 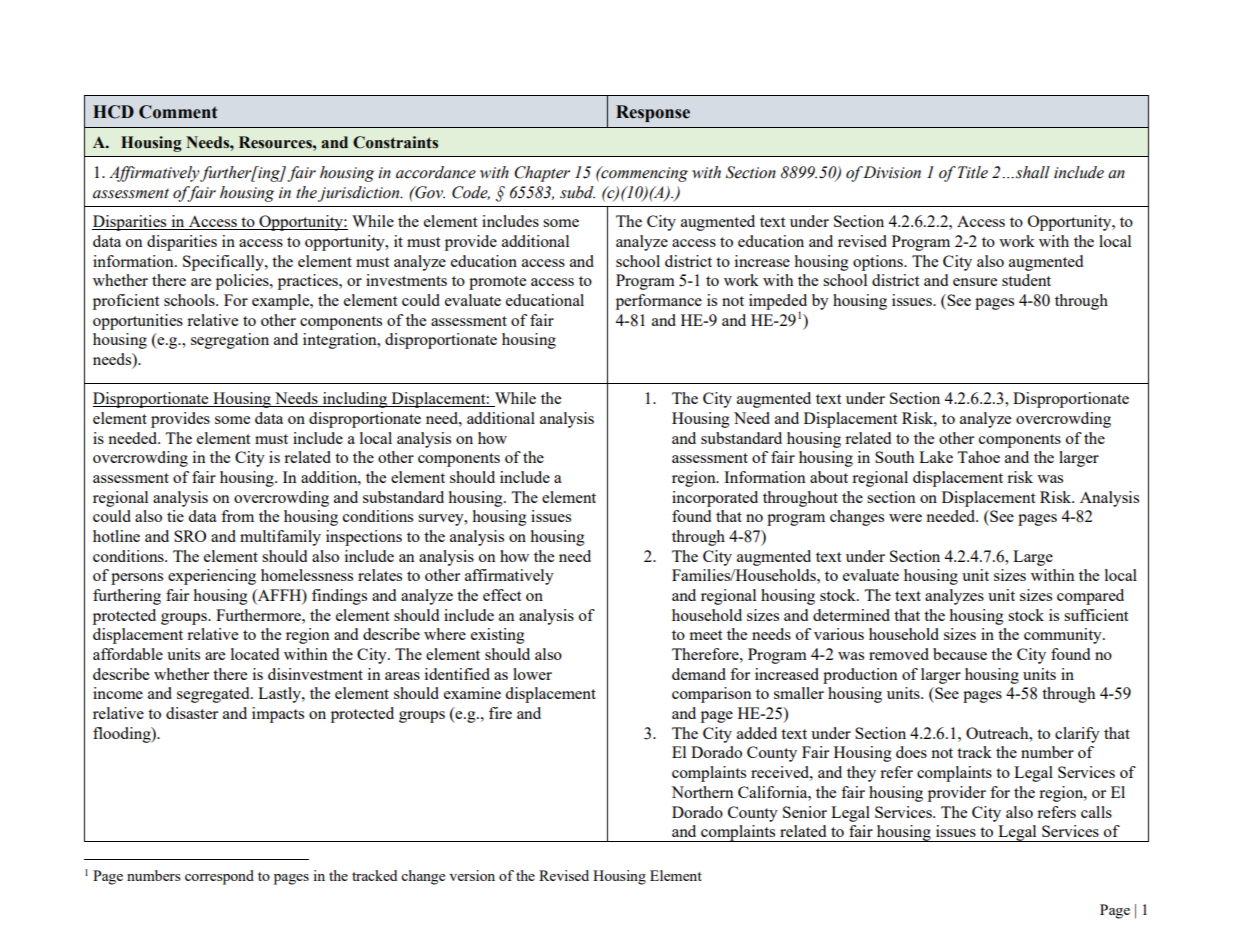 What do you see at coordinates (230, 341) in the screenshot?
I see `segregation` at bounding box center [230, 341].
